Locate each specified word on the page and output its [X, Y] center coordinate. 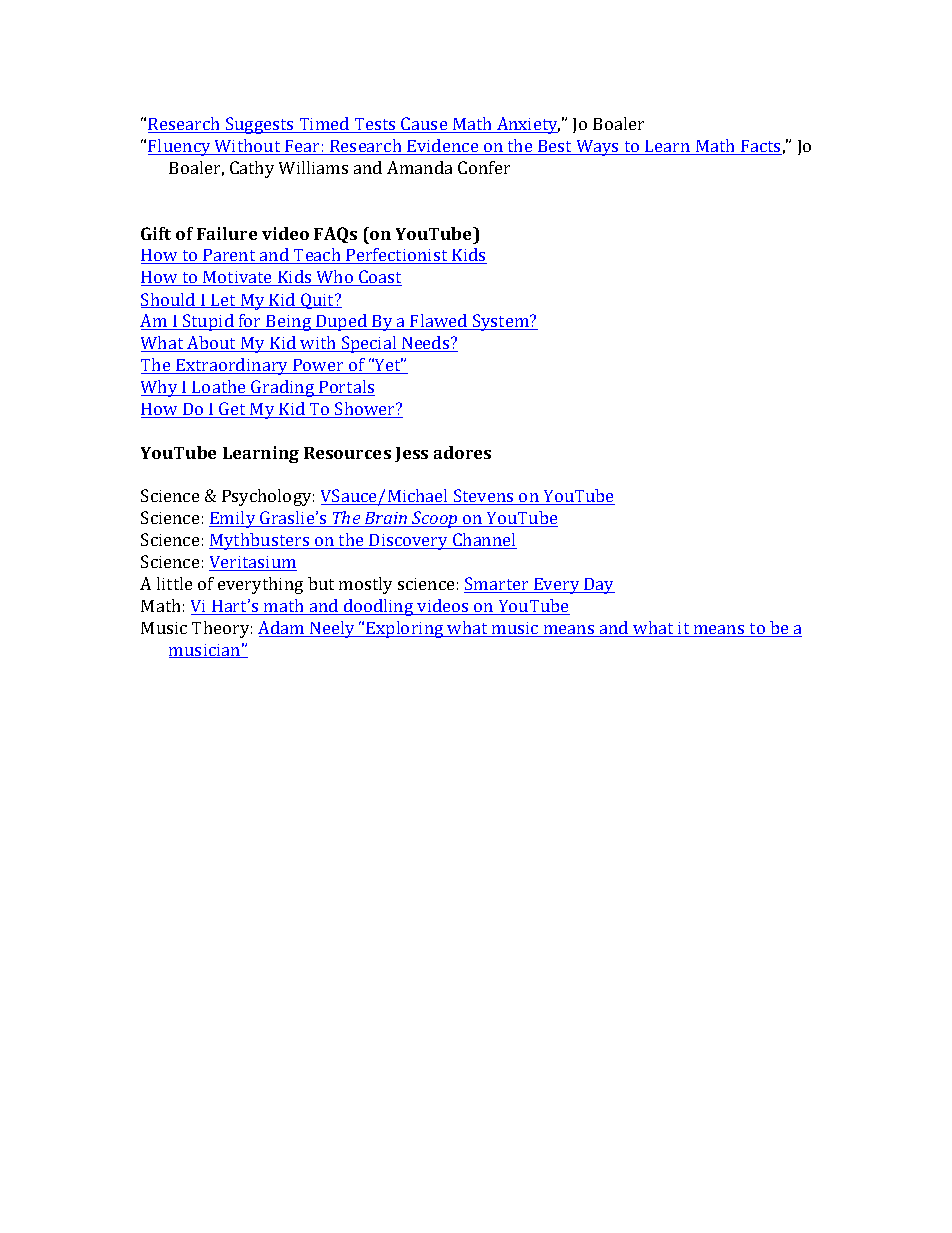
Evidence [443, 147]
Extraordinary [232, 366]
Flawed [439, 322]
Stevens [484, 497]
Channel [484, 541]
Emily [233, 519]
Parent [229, 256]
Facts [760, 147]
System [501, 322]
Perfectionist [397, 256]
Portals [346, 388]
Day [598, 586]
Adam [282, 629]
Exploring [405, 629]
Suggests [260, 125]
